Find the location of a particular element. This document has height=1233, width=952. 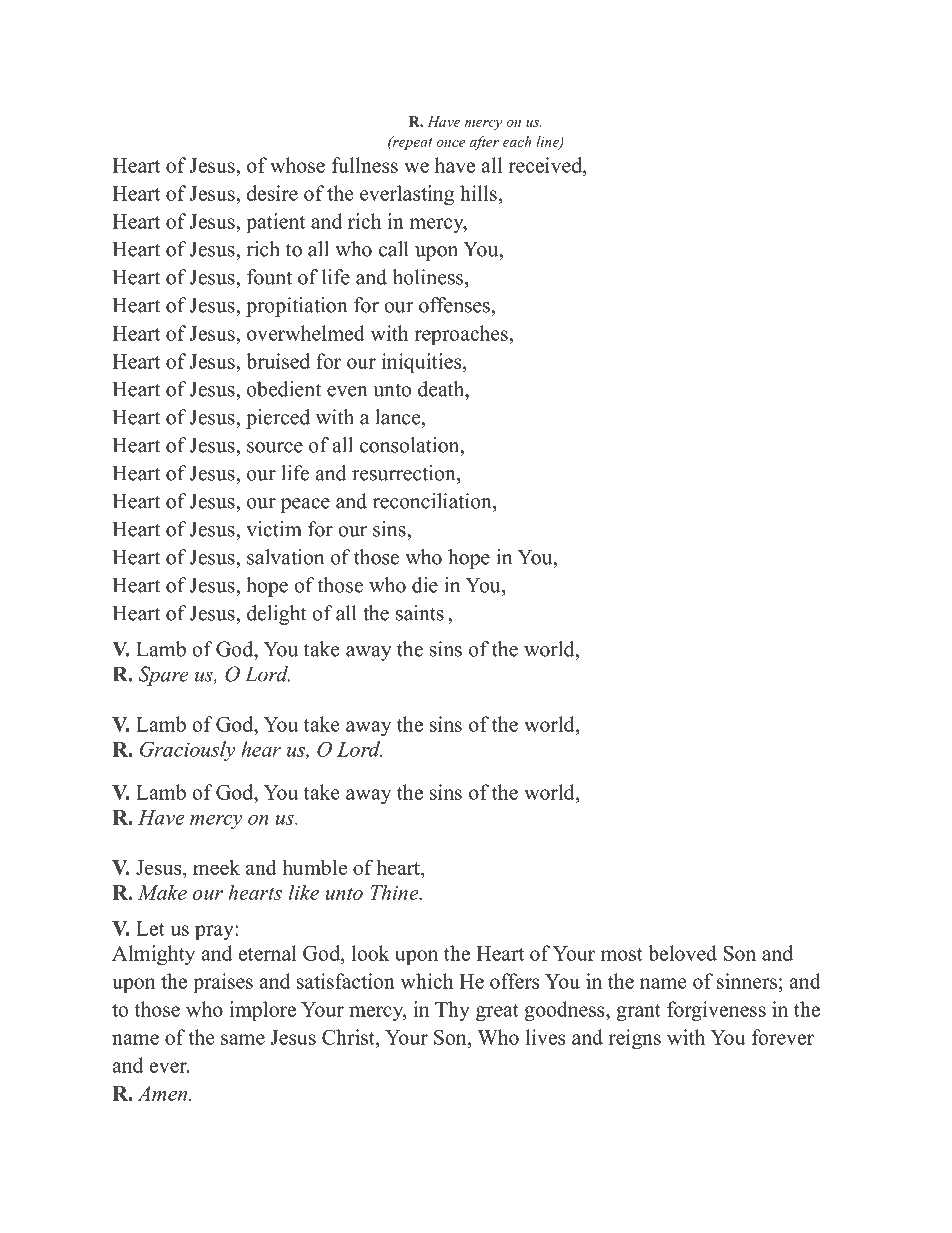

desire is located at coordinates (272, 193).
